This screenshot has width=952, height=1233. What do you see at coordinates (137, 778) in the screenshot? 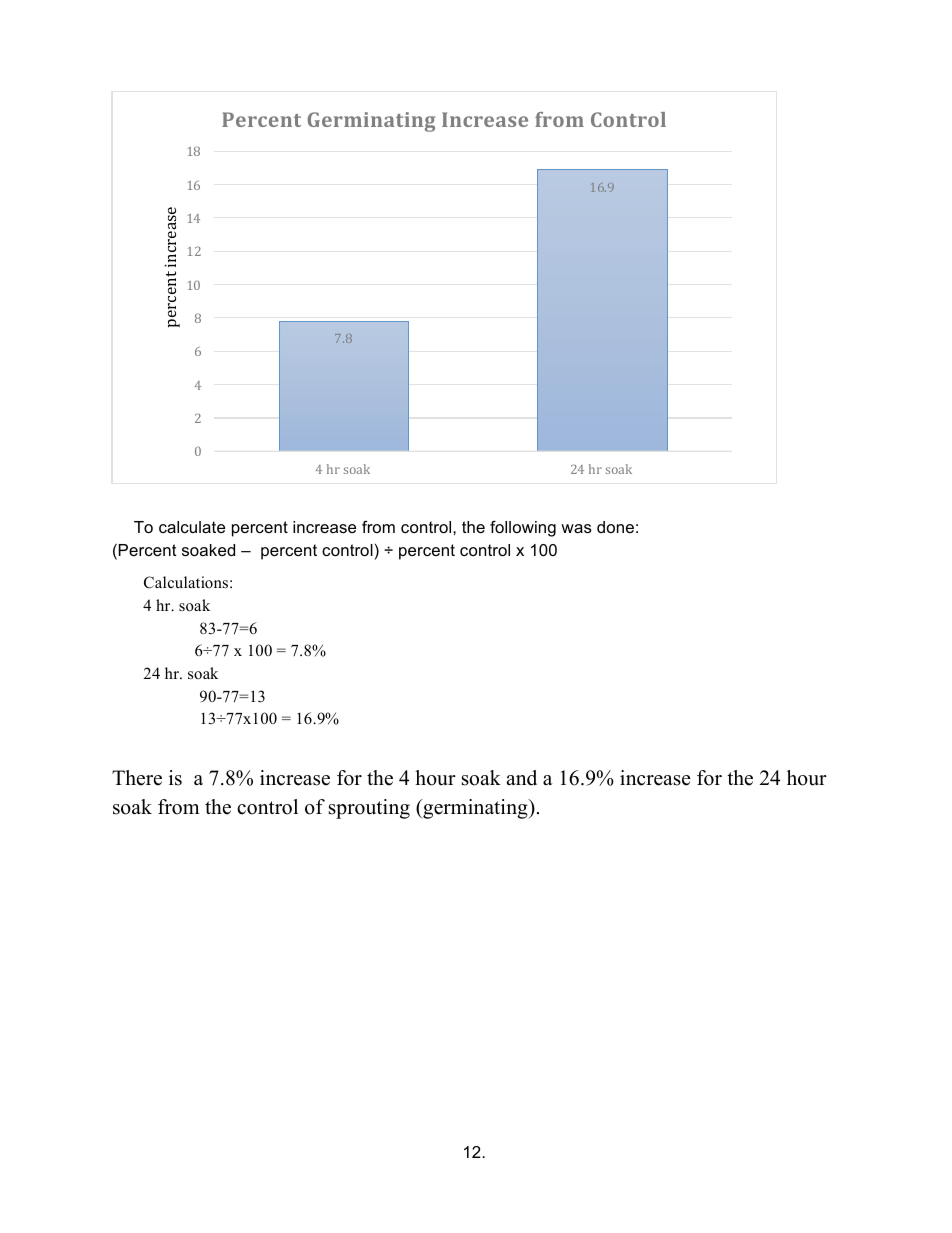
I see `There` at bounding box center [137, 778].
